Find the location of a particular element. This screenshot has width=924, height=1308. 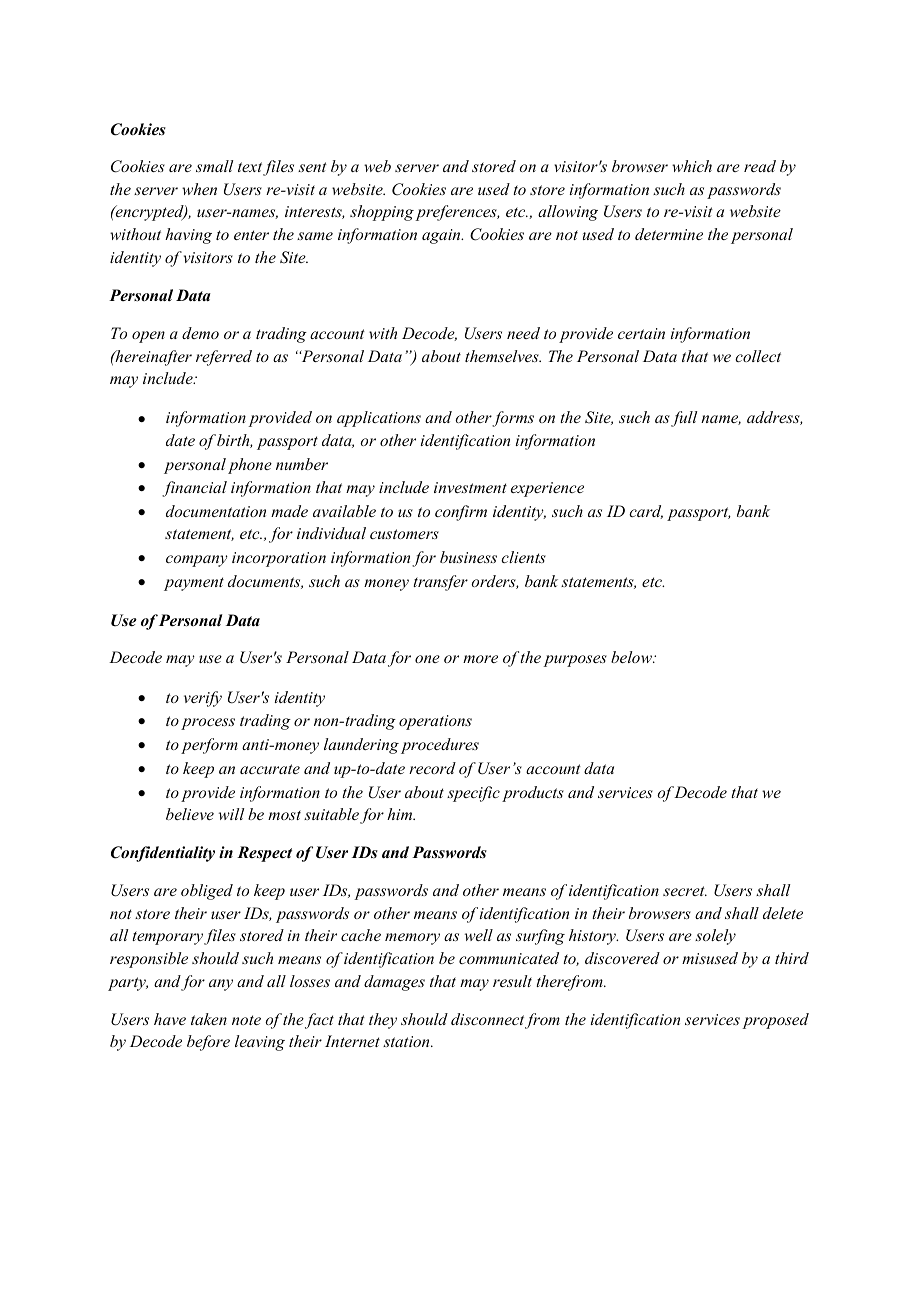

verify is located at coordinates (203, 699).
